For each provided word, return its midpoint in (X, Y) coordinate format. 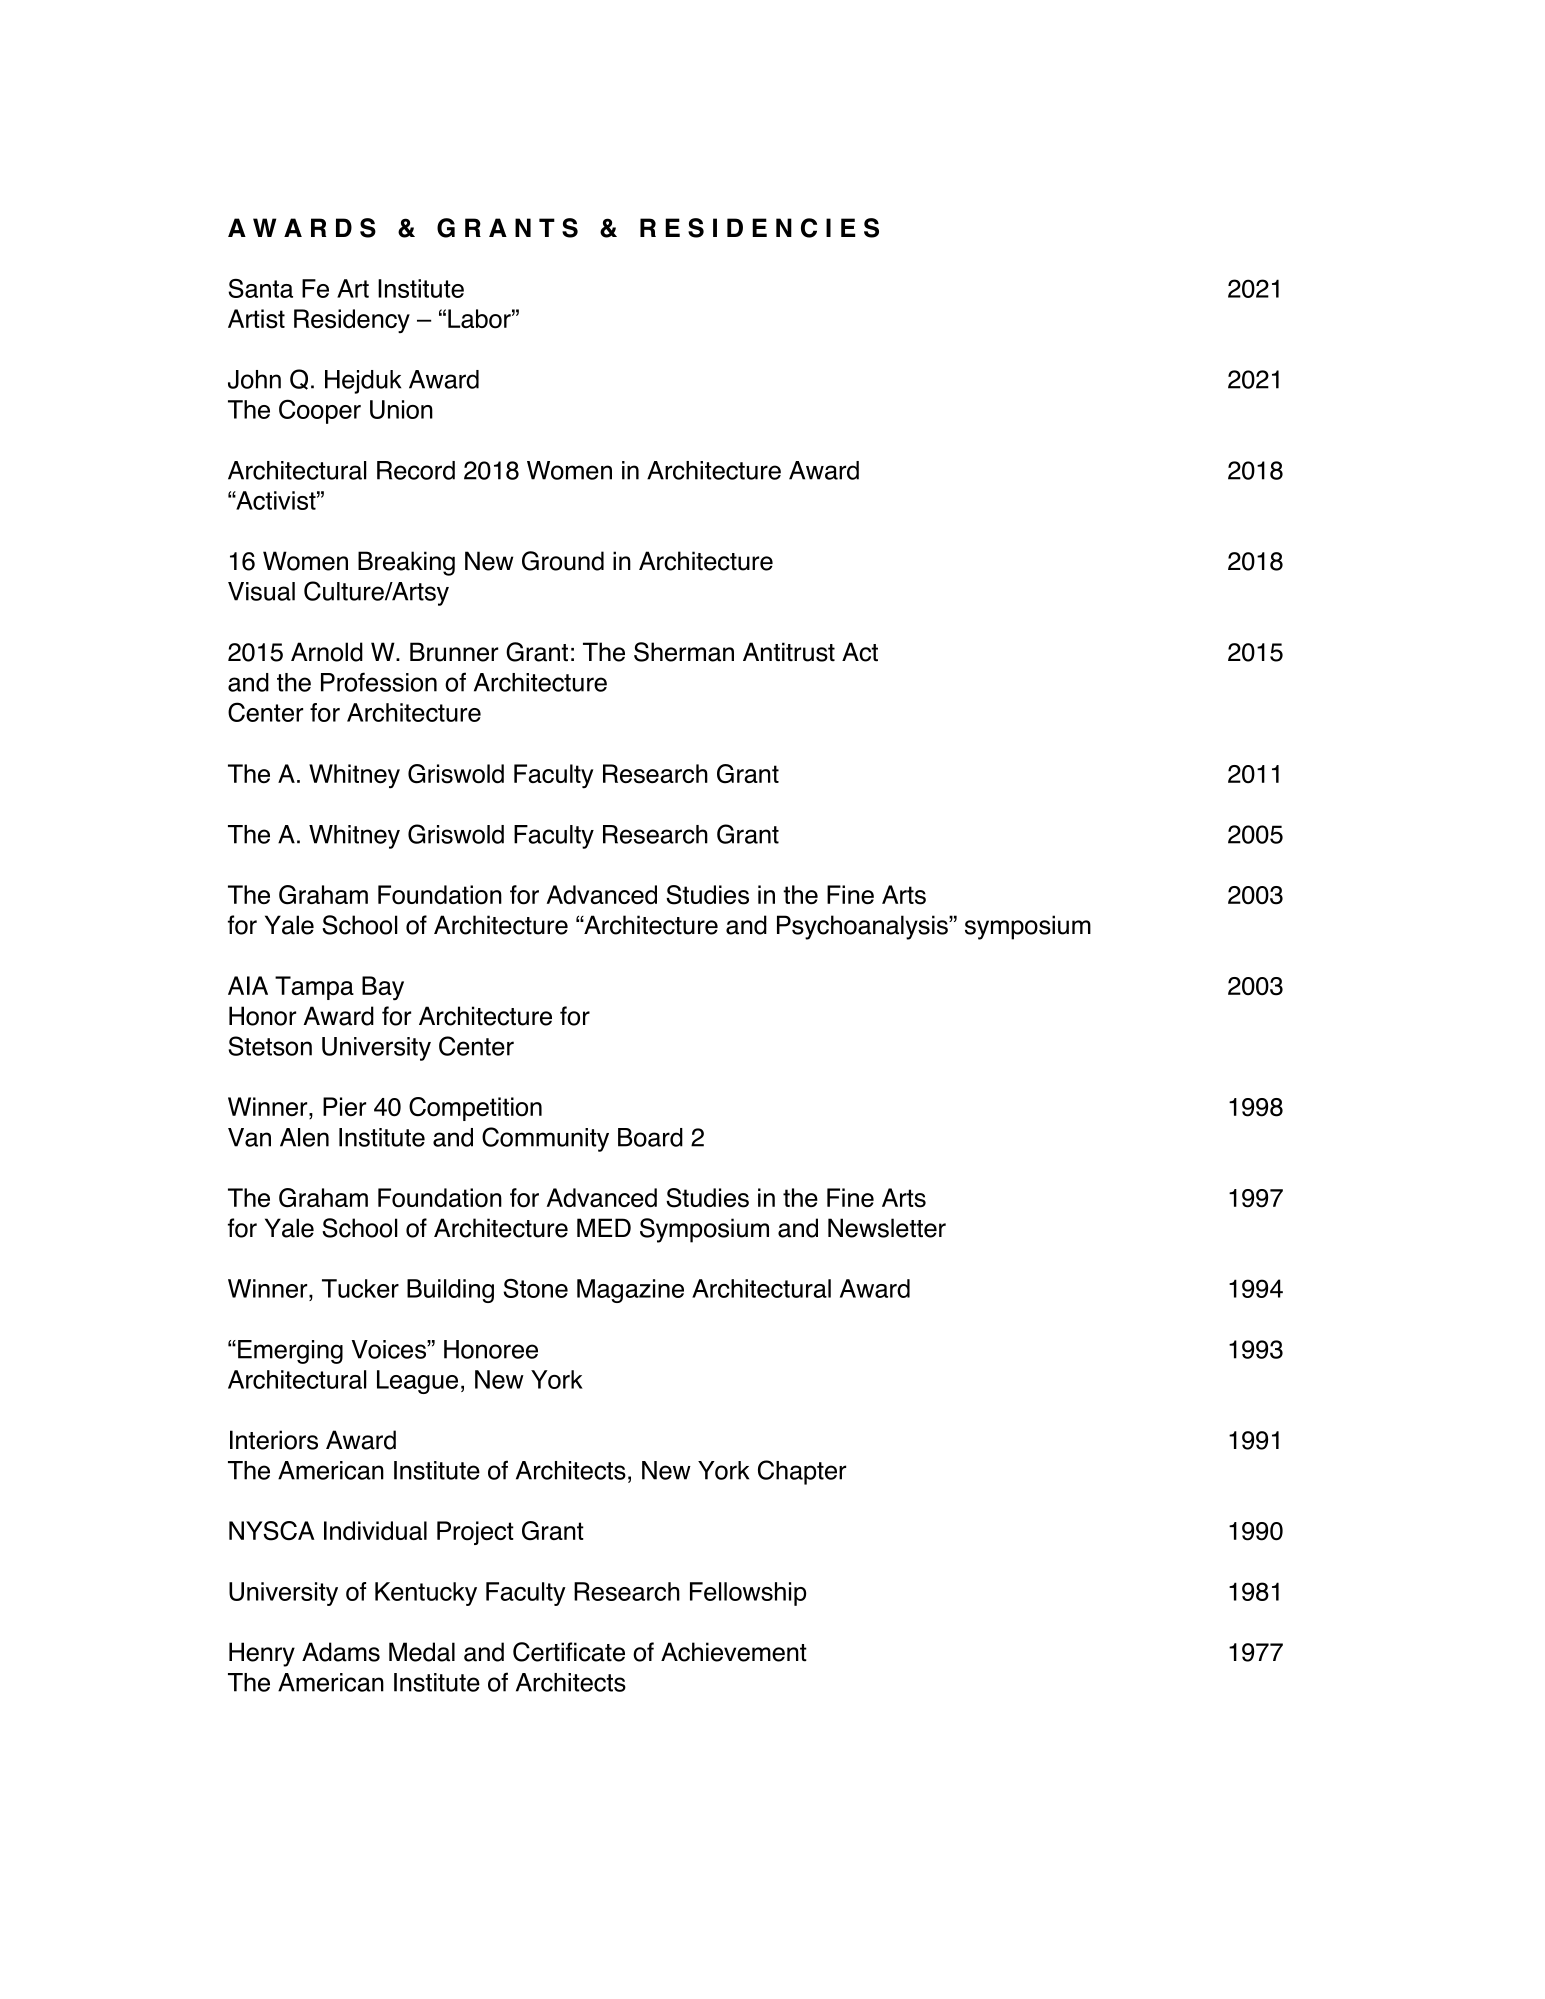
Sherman (684, 652)
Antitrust (789, 652)
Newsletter (887, 1228)
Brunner (454, 652)
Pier (344, 1106)
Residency (352, 321)
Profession (379, 682)
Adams (341, 1652)
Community (545, 1139)
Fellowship (748, 1594)
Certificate (569, 1652)
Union (401, 409)
